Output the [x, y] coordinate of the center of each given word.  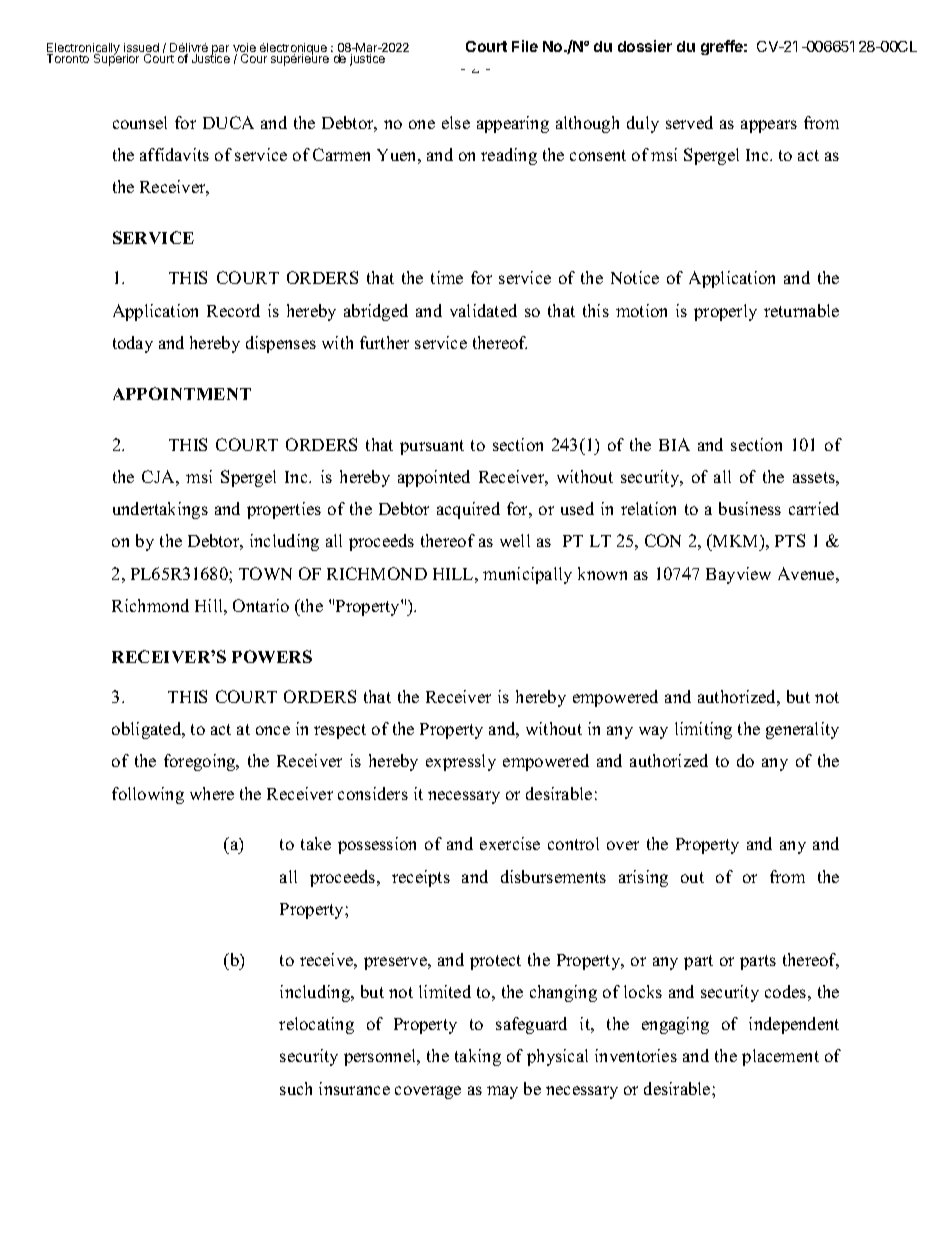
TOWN [265, 573]
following [148, 795]
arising [643, 878]
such [296, 1088]
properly [725, 312]
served [689, 122]
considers [373, 793]
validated [483, 310]
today [133, 344]
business [750, 508]
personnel [381, 1057]
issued [141, 49]
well [515, 540]
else [456, 122]
